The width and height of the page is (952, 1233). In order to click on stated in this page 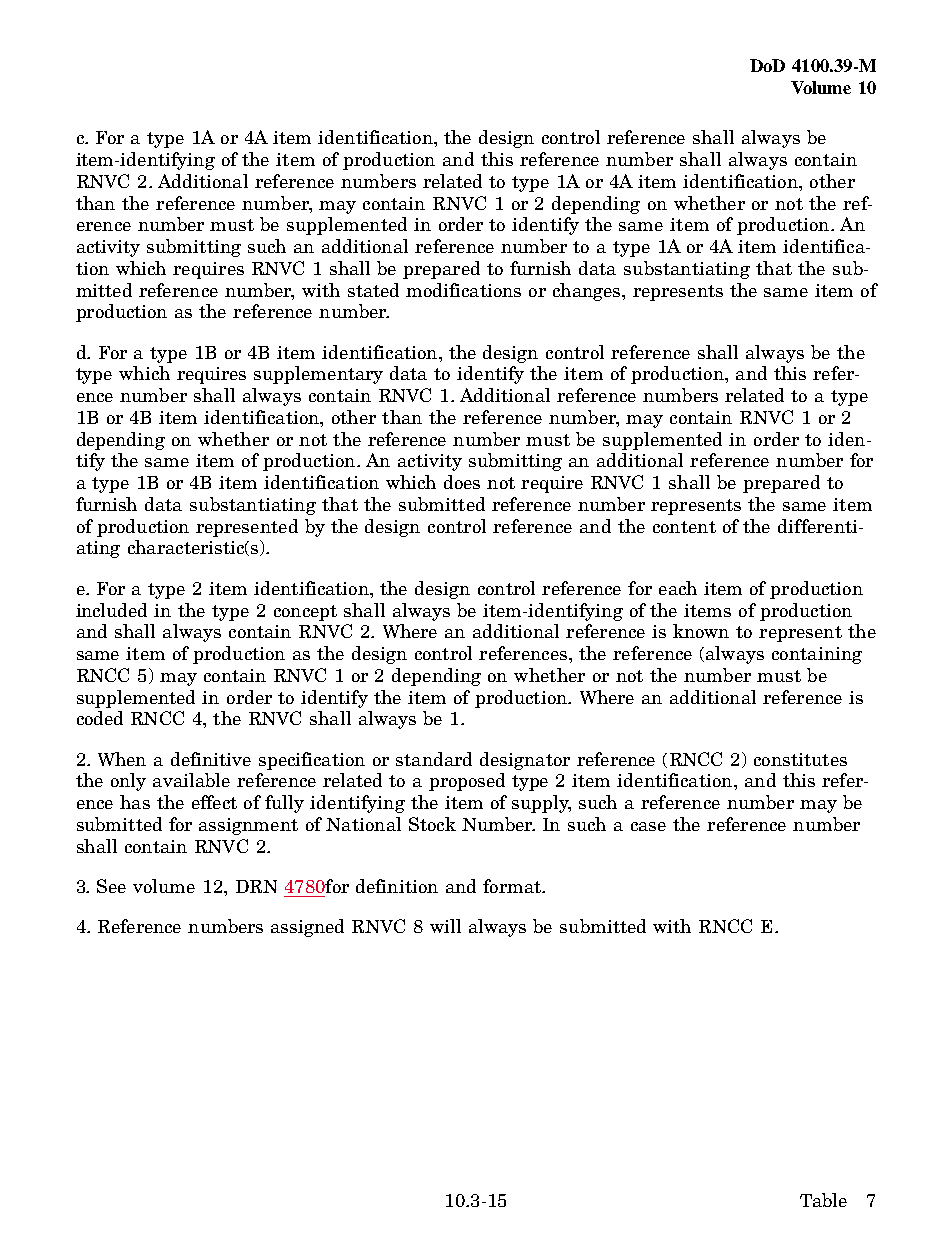, I will do `click(373, 290)`.
